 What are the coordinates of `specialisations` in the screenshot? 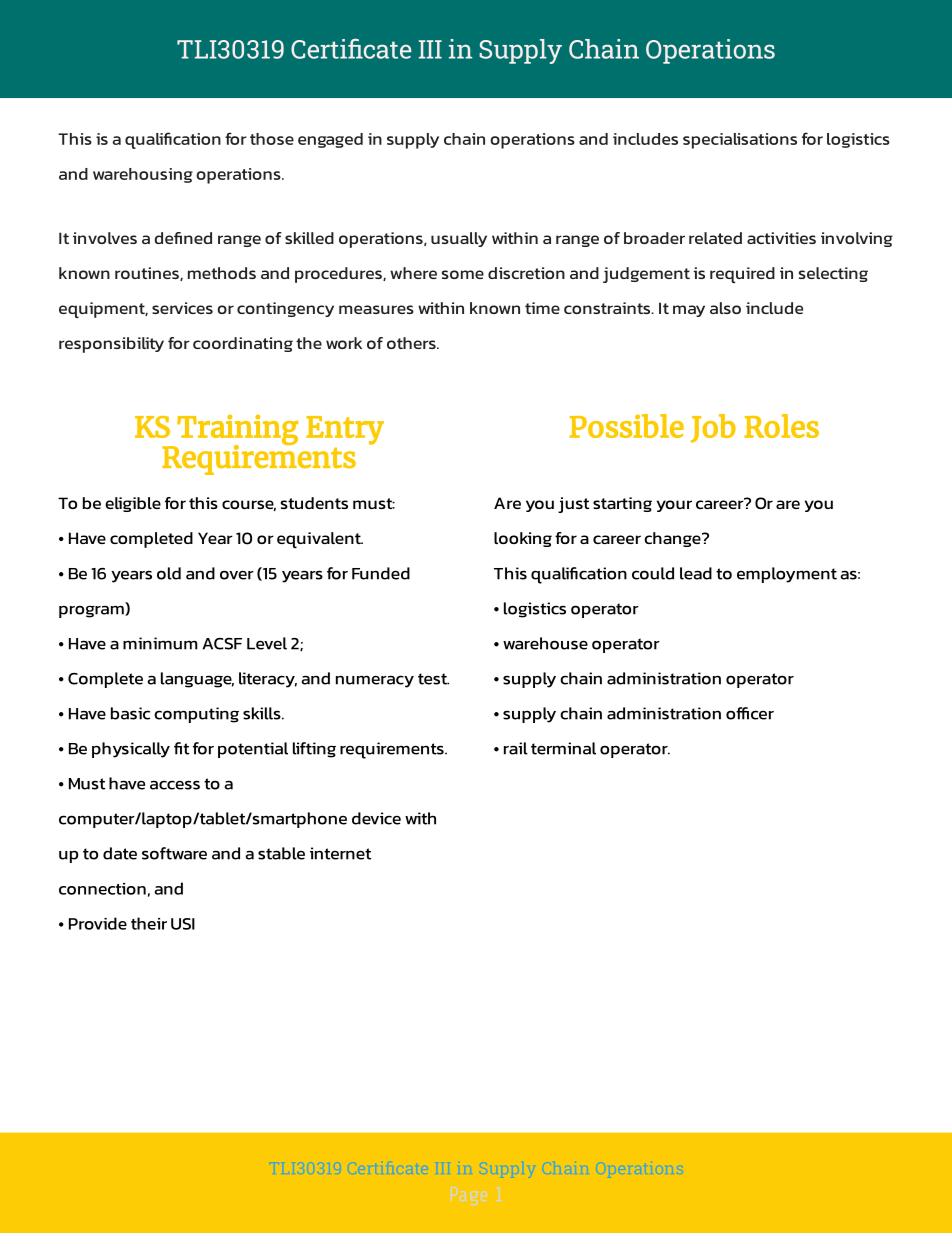 It's located at (740, 141).
